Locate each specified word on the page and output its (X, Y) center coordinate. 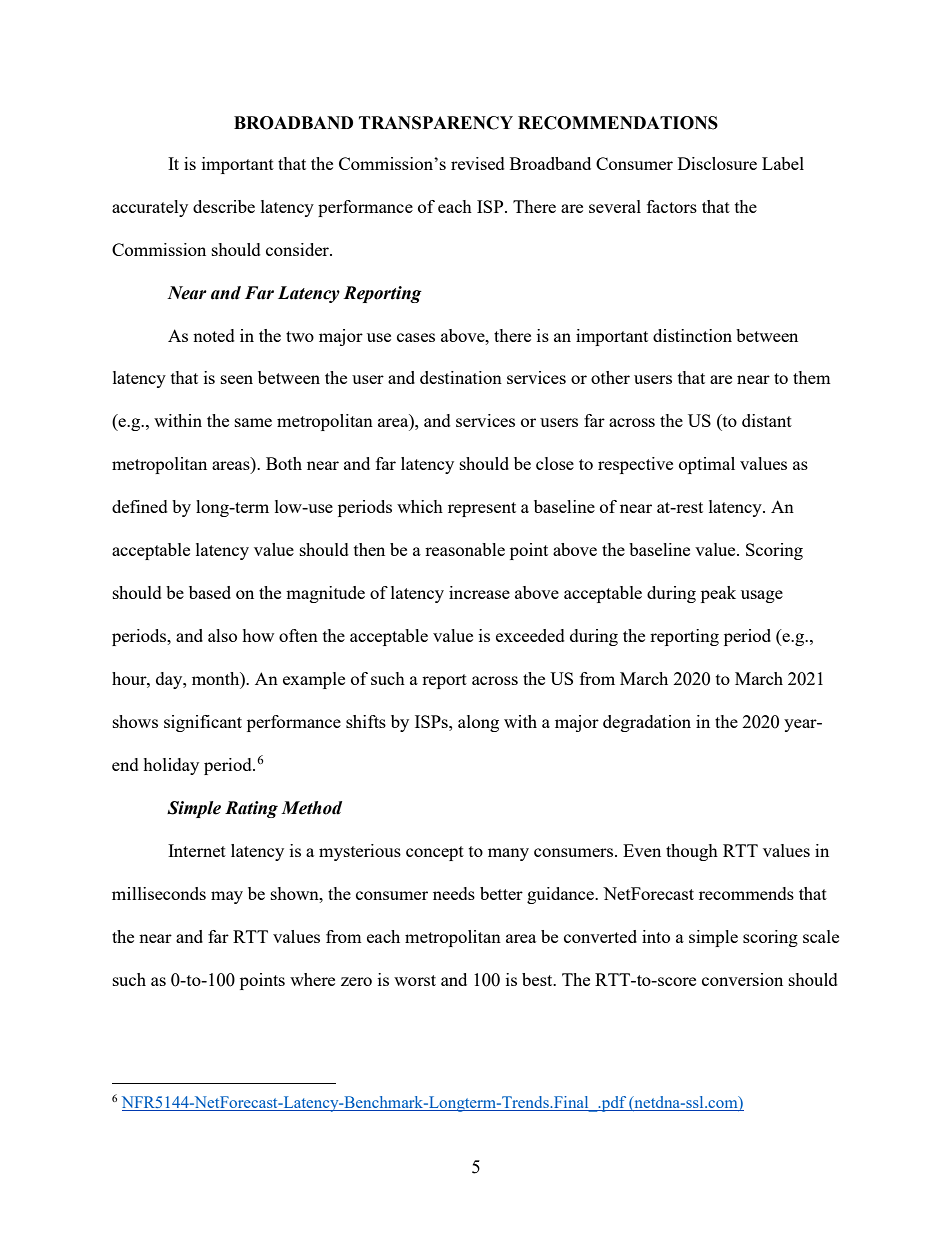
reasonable (465, 549)
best (538, 979)
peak (718, 594)
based (210, 592)
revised (478, 163)
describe (224, 206)
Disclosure (717, 163)
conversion (742, 979)
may (227, 897)
